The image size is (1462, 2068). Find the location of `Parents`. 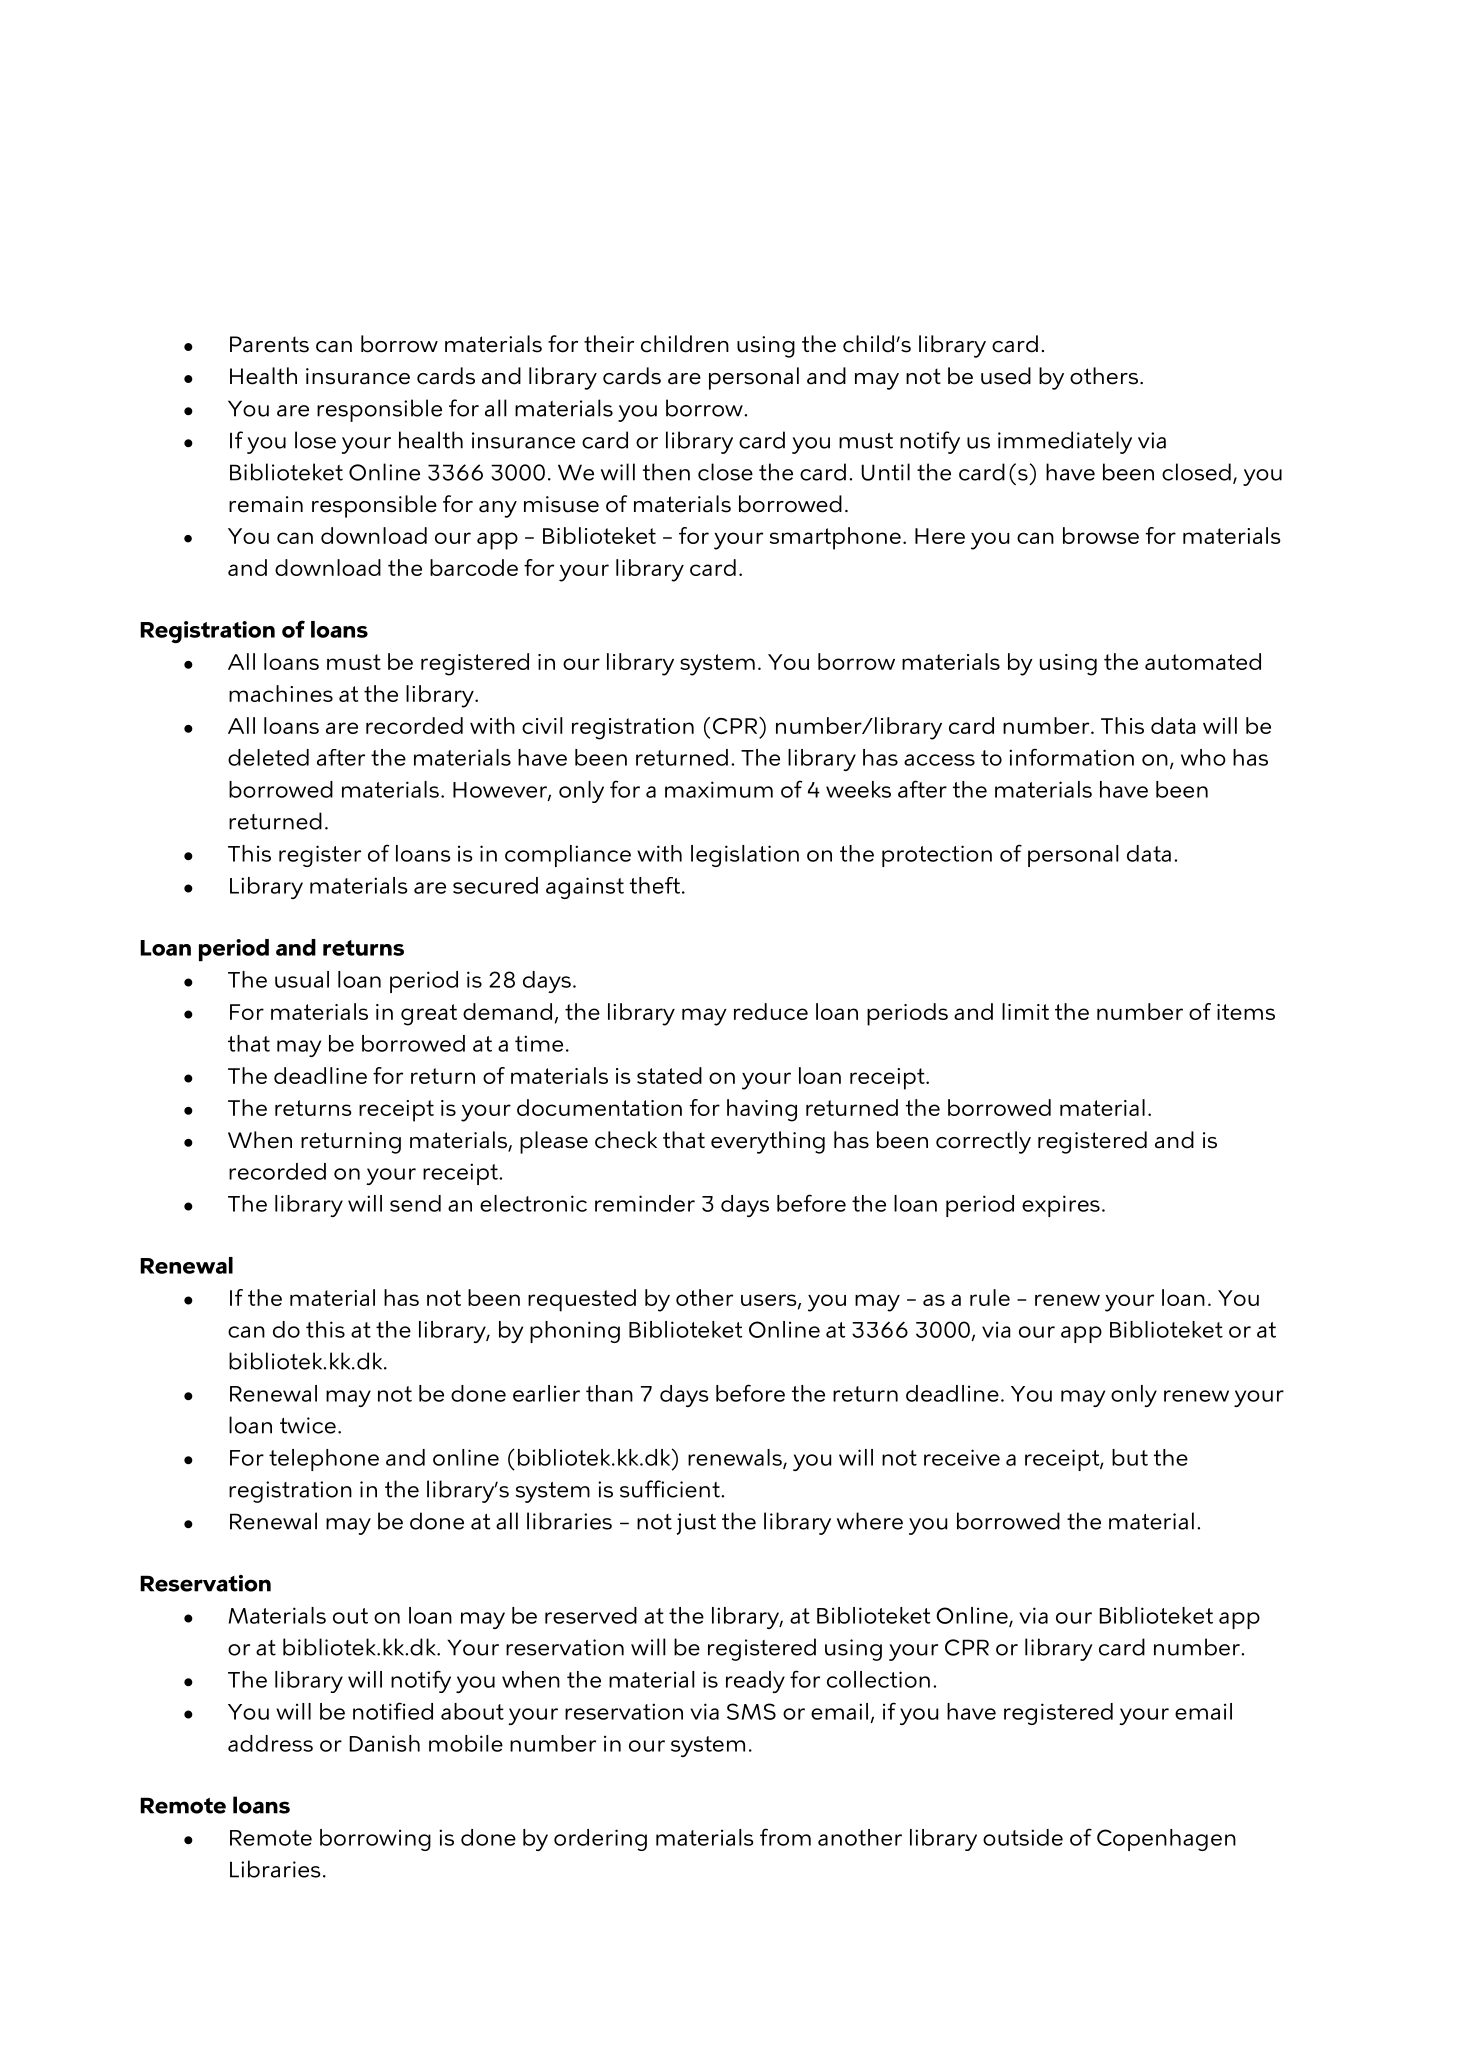

Parents is located at coordinates (269, 344).
